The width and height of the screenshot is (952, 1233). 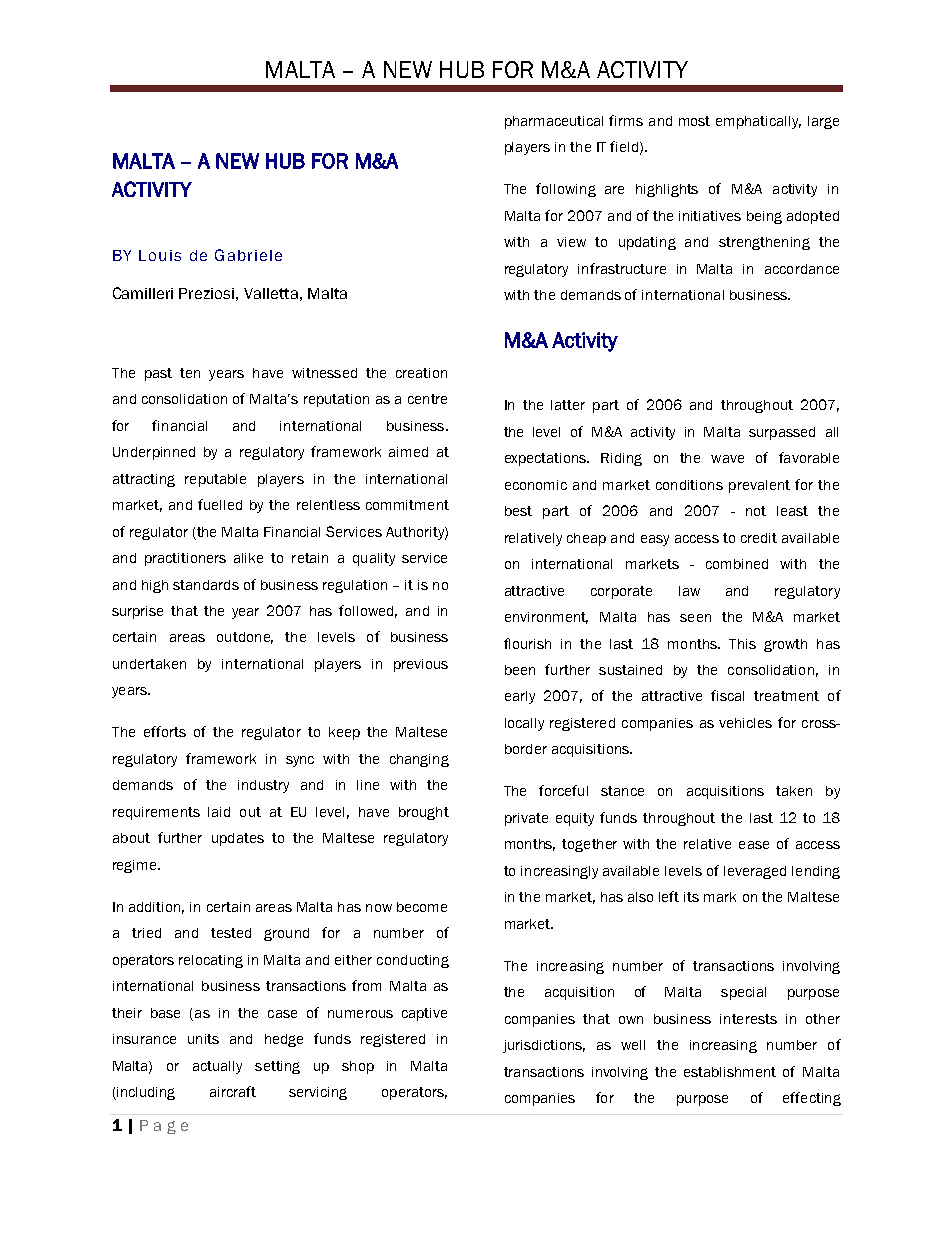 I want to click on emphatically, so click(x=758, y=122).
